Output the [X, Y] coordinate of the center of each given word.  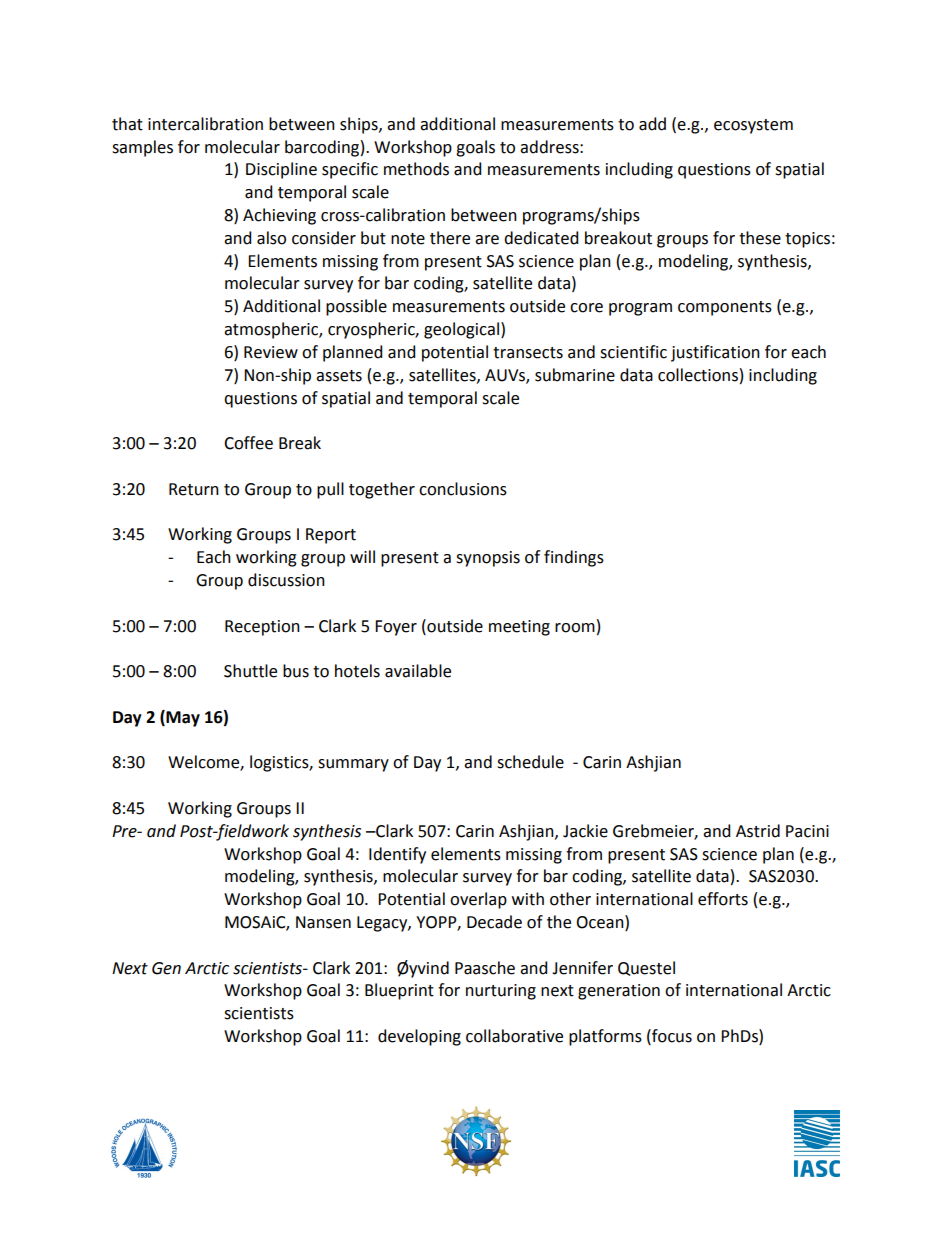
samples [142, 148]
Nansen [323, 922]
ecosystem [753, 126]
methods [416, 169]
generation [619, 992]
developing [419, 1037]
